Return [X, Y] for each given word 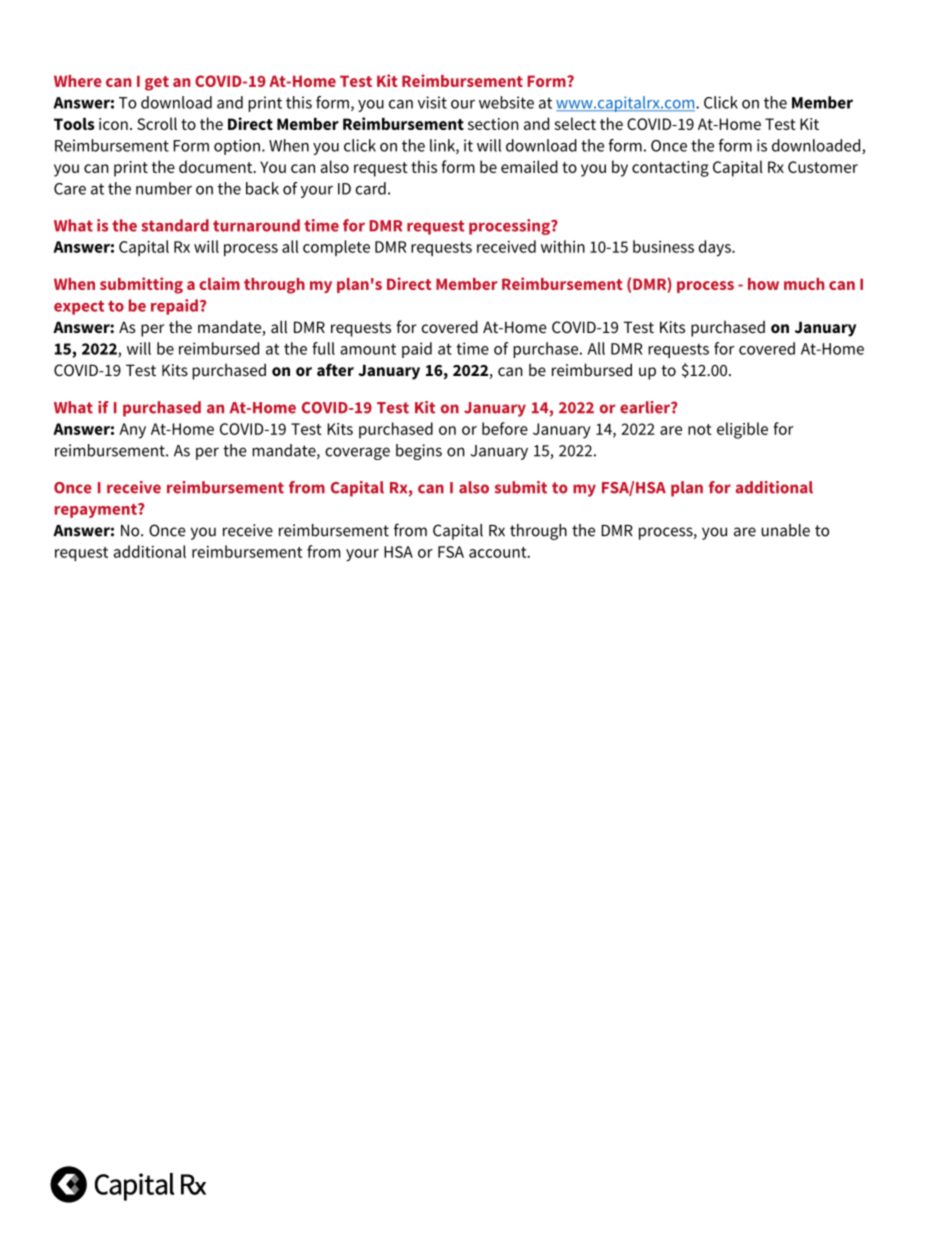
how [763, 284]
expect [79, 307]
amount [368, 349]
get [157, 83]
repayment [97, 511]
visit [432, 102]
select [575, 123]
